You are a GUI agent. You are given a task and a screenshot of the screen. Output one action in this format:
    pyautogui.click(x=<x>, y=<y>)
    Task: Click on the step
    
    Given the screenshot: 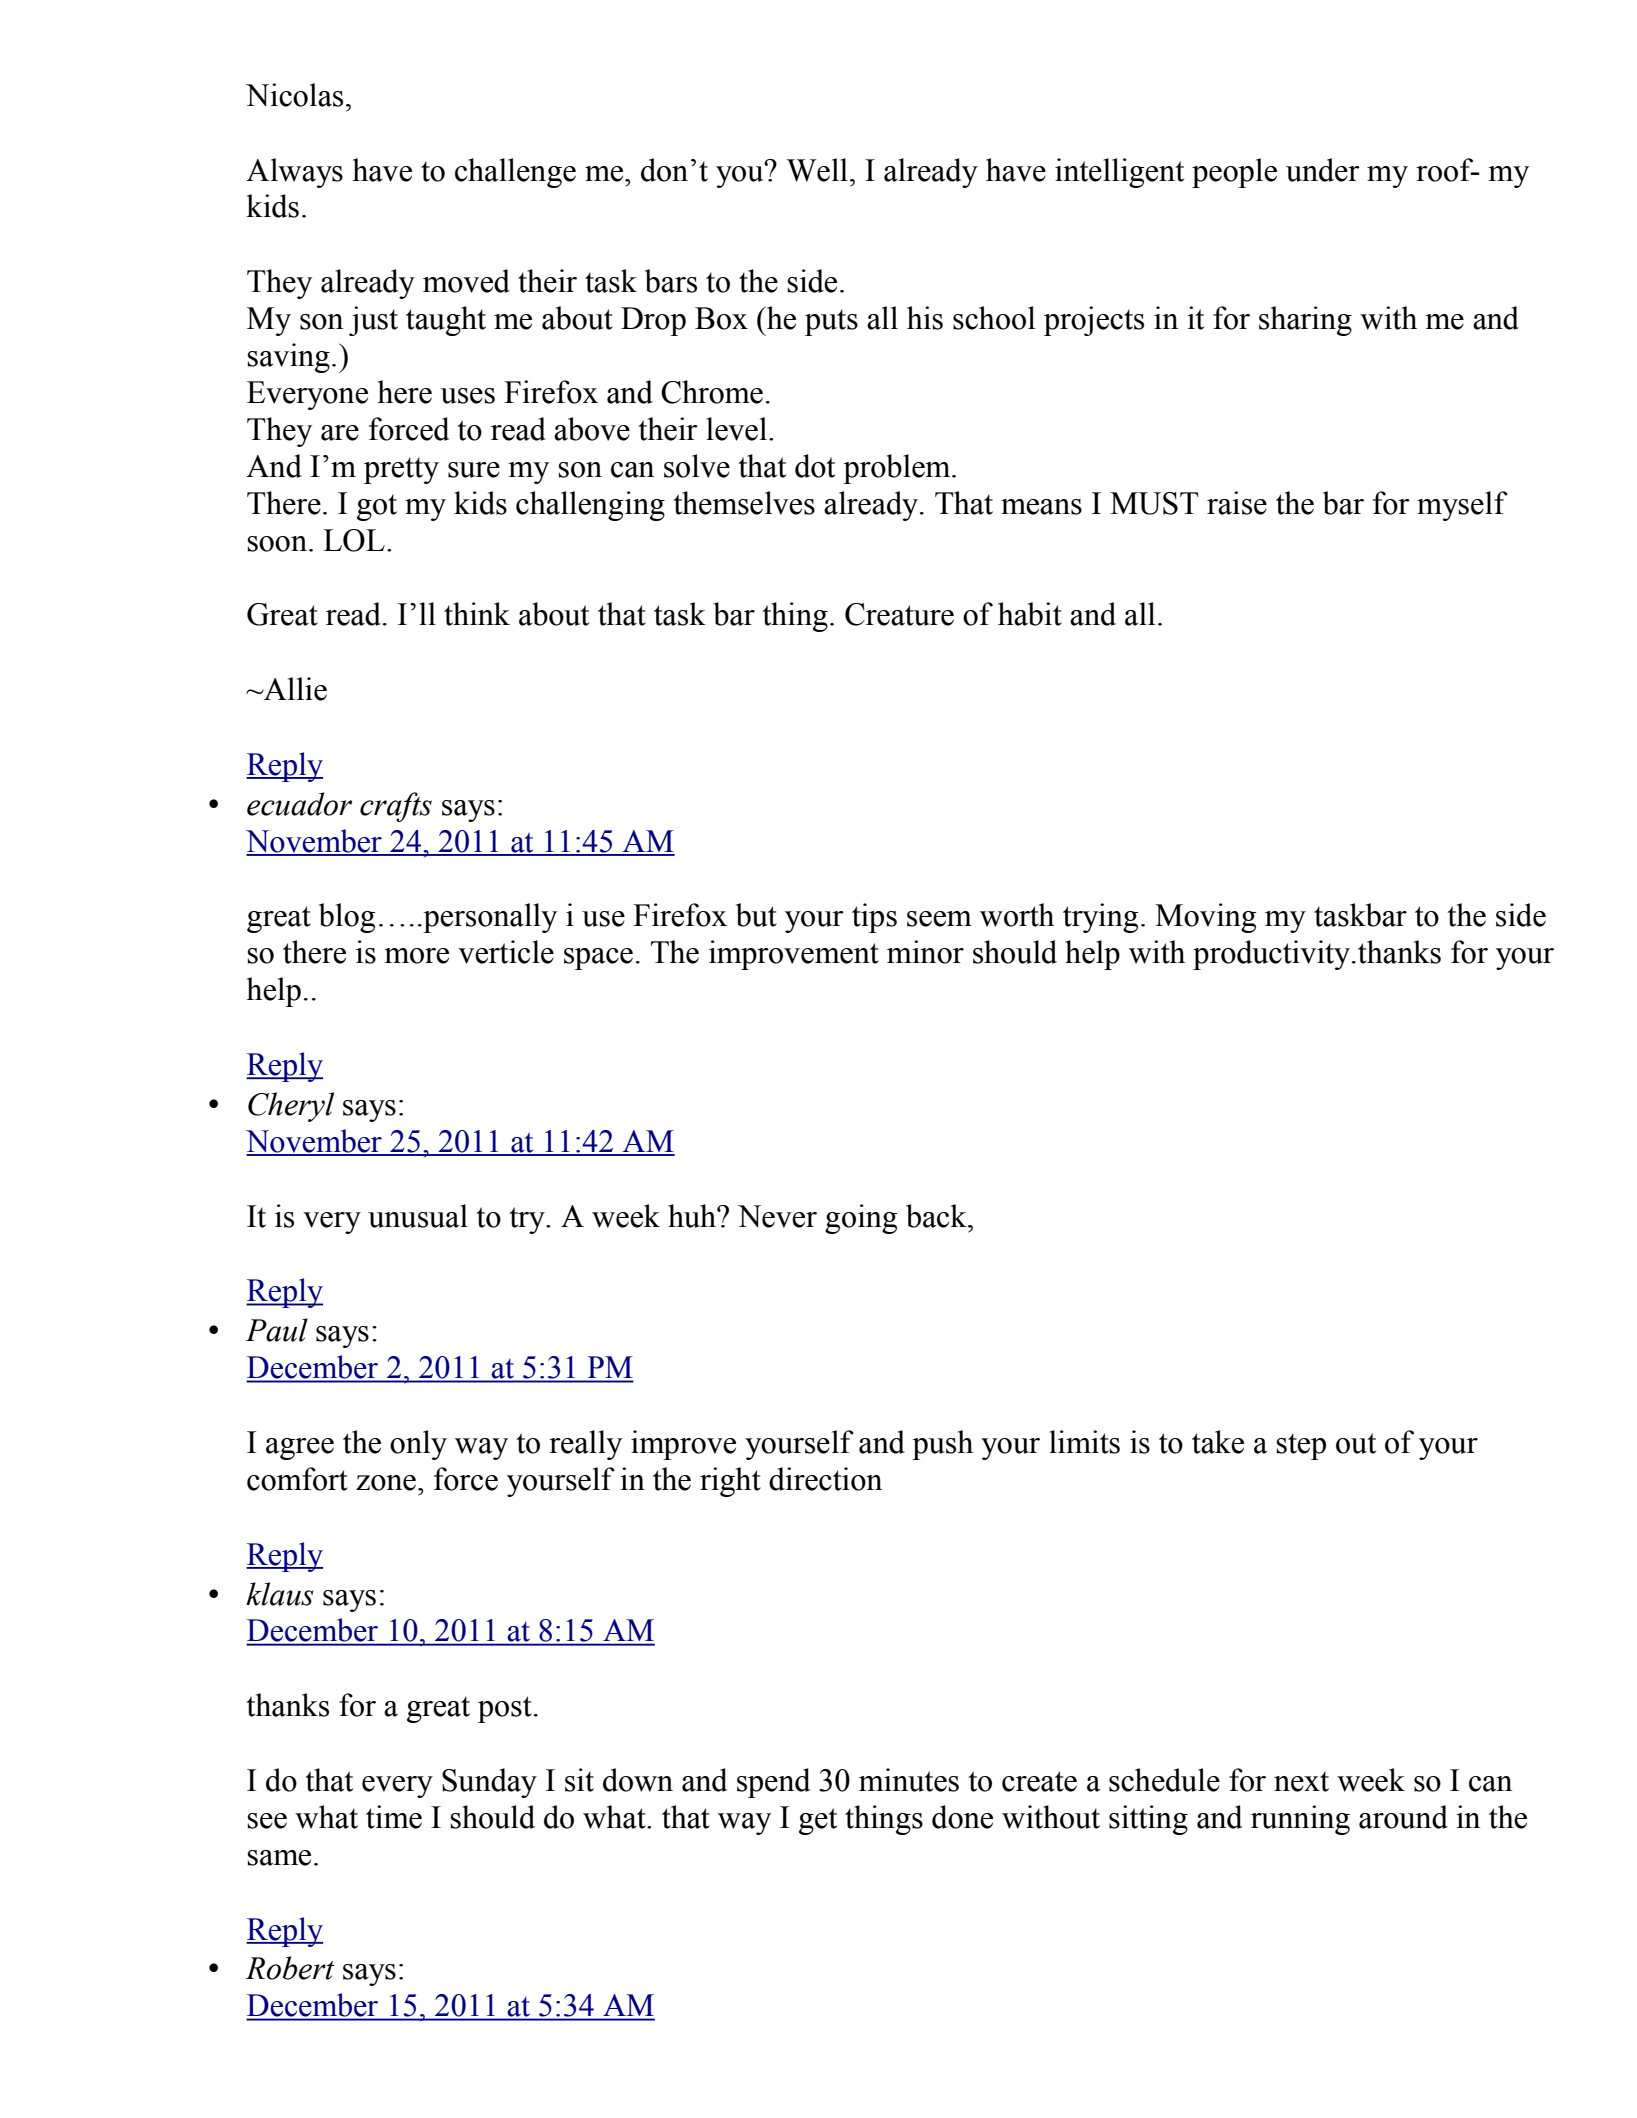 What is the action you would take?
    pyautogui.click(x=1301, y=1446)
